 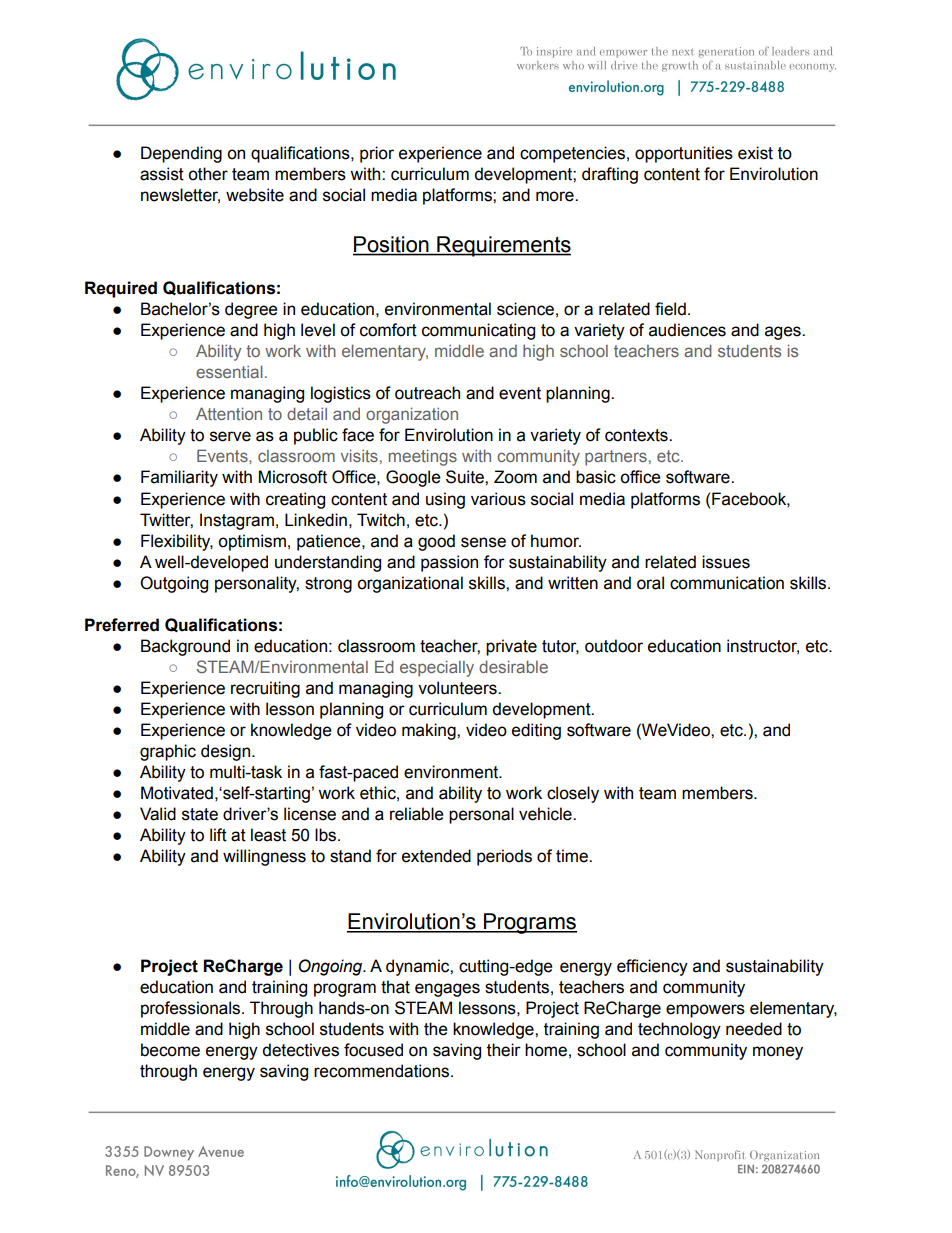 I want to click on Attention, so click(x=229, y=413).
